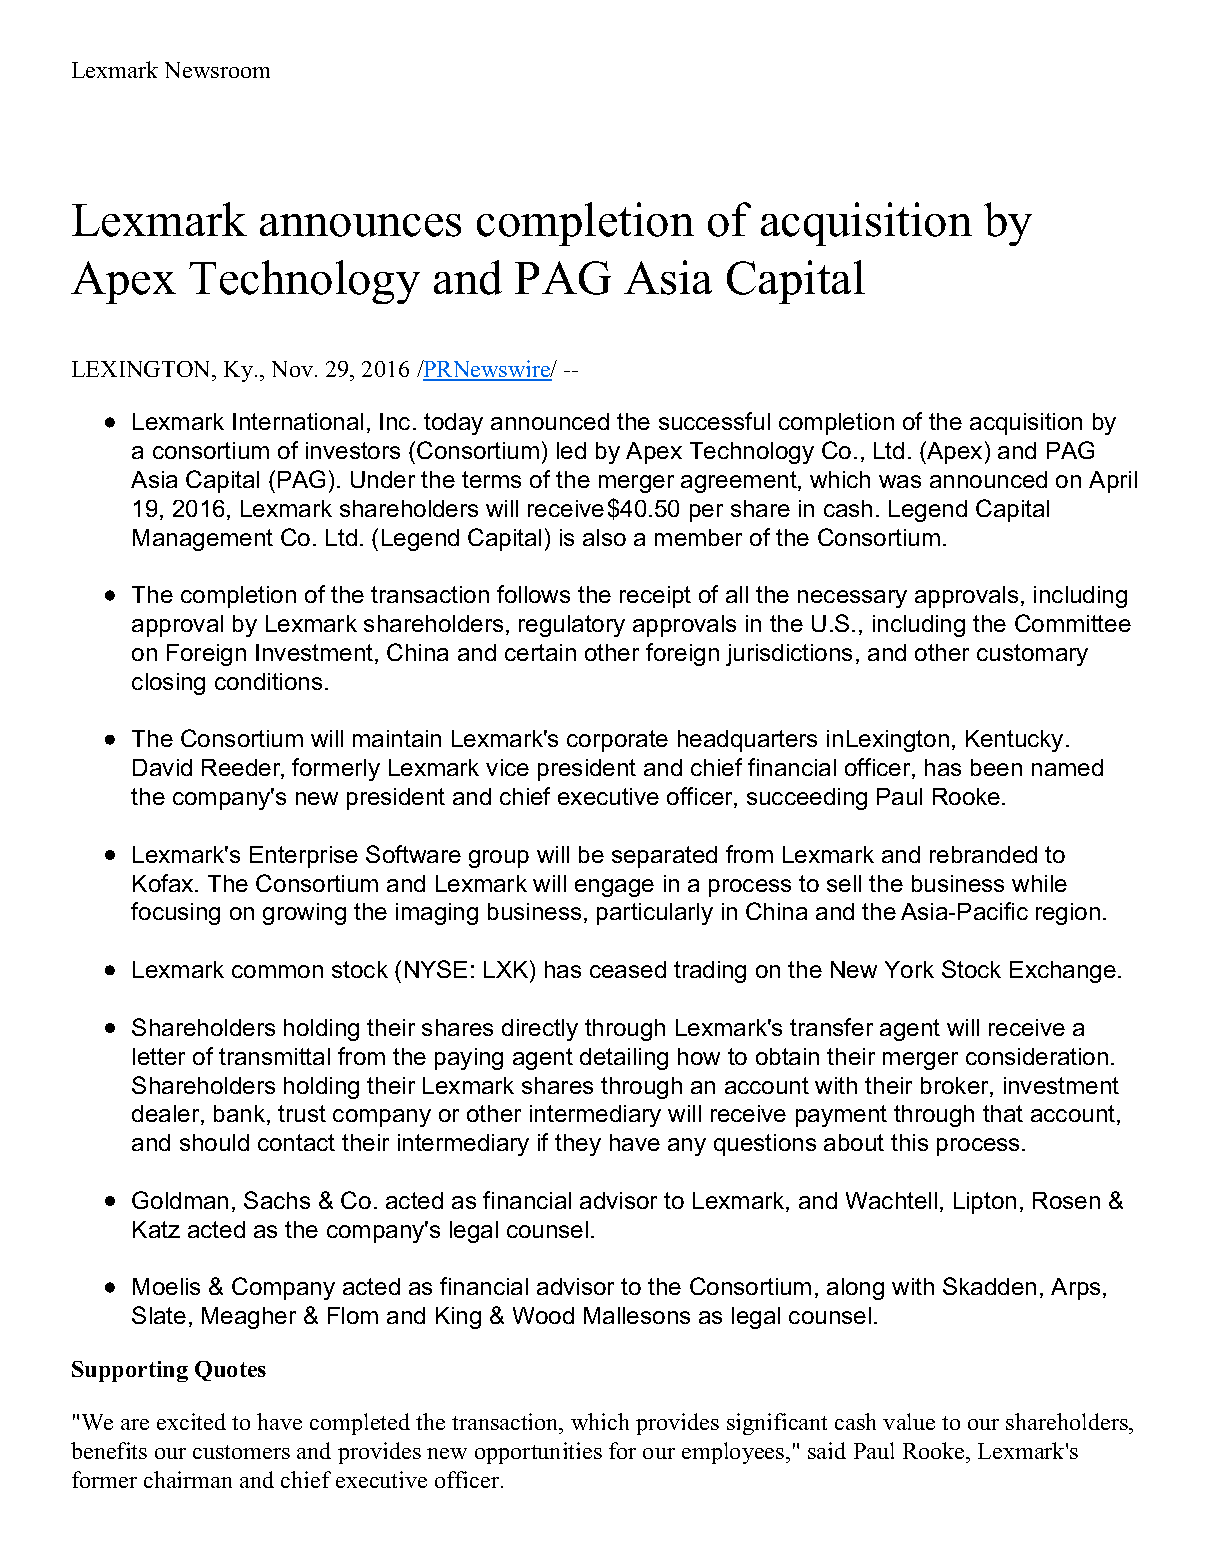 Image resolution: width=1209 pixels, height=1564 pixels. What do you see at coordinates (1003, 1113) in the document?
I see `that` at bounding box center [1003, 1113].
